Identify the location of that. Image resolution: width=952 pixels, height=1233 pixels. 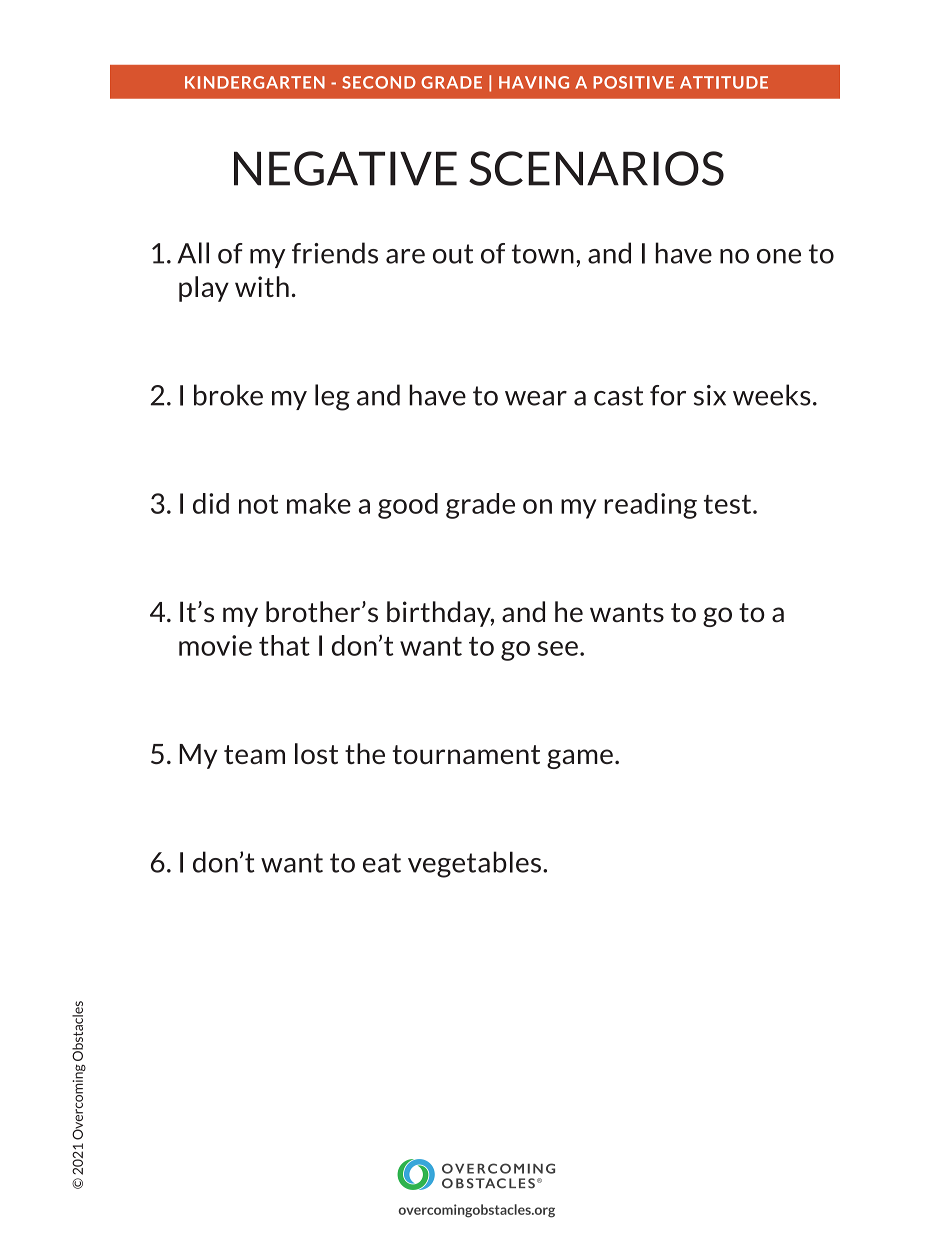
(284, 645).
